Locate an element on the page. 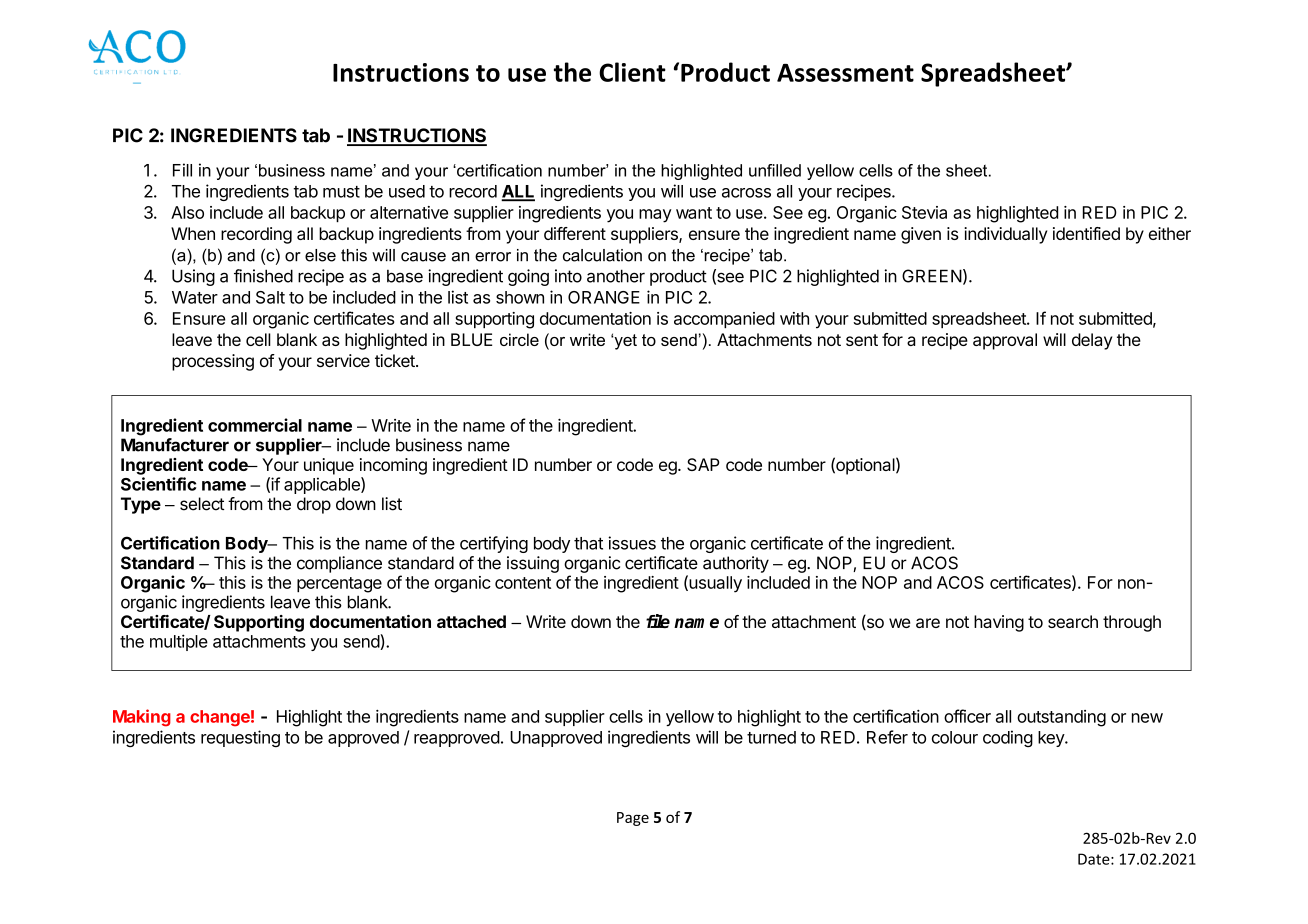  Assessment is located at coordinates (845, 73).
